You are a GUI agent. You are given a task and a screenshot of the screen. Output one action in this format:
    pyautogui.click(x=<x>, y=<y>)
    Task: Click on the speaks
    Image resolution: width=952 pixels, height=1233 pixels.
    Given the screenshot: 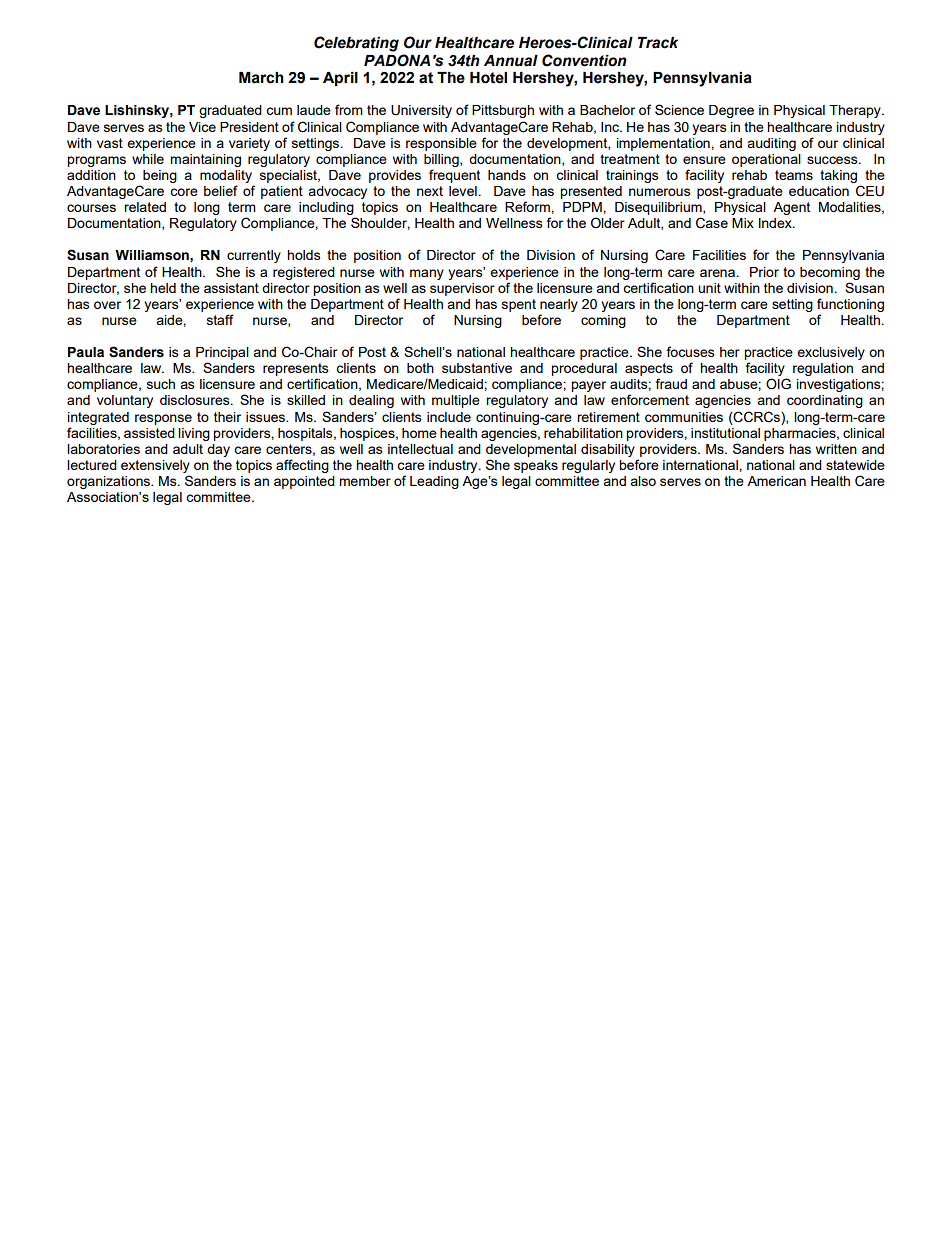 What is the action you would take?
    pyautogui.click(x=536, y=466)
